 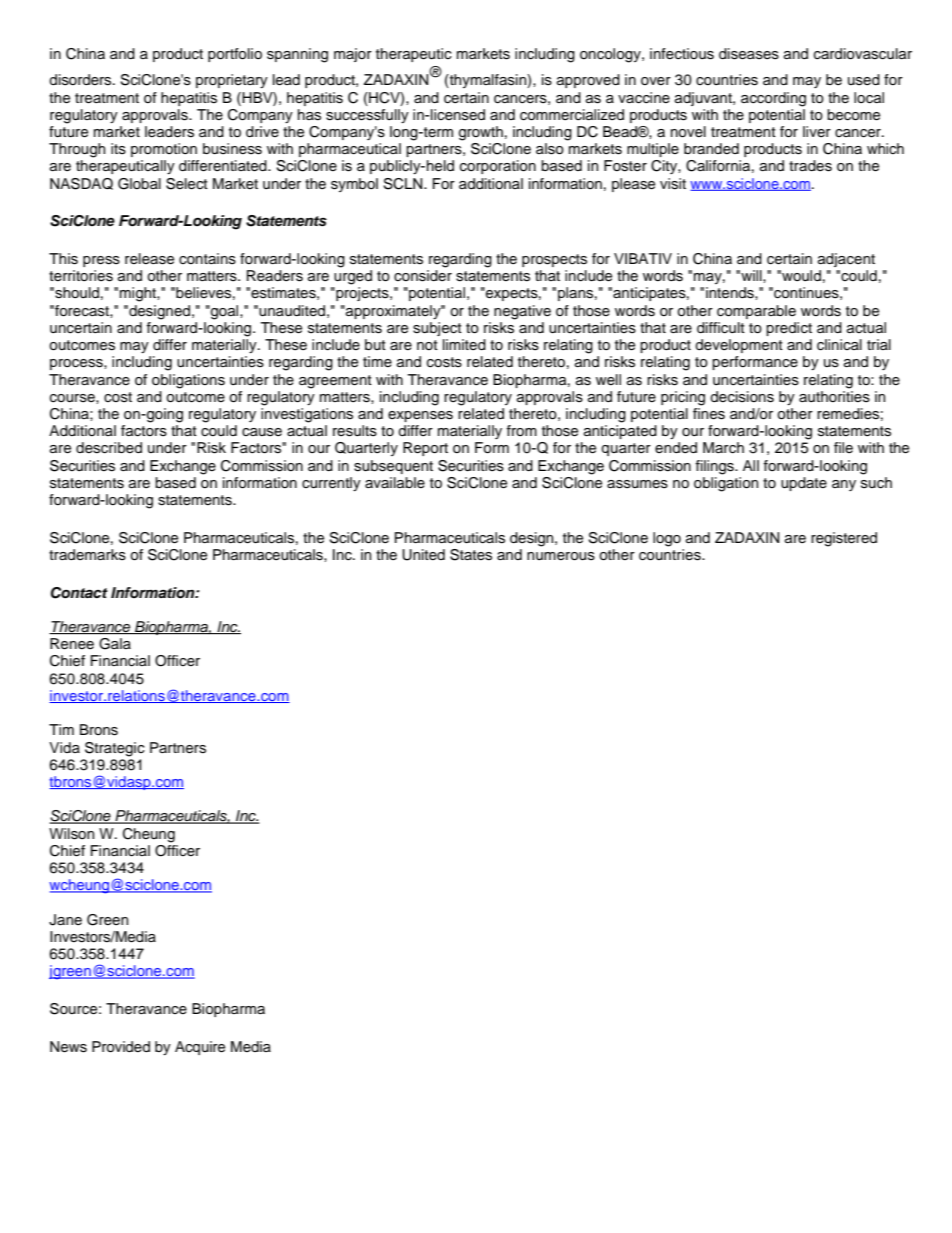 What do you see at coordinates (121, 1047) in the screenshot?
I see `Provided` at bounding box center [121, 1047].
